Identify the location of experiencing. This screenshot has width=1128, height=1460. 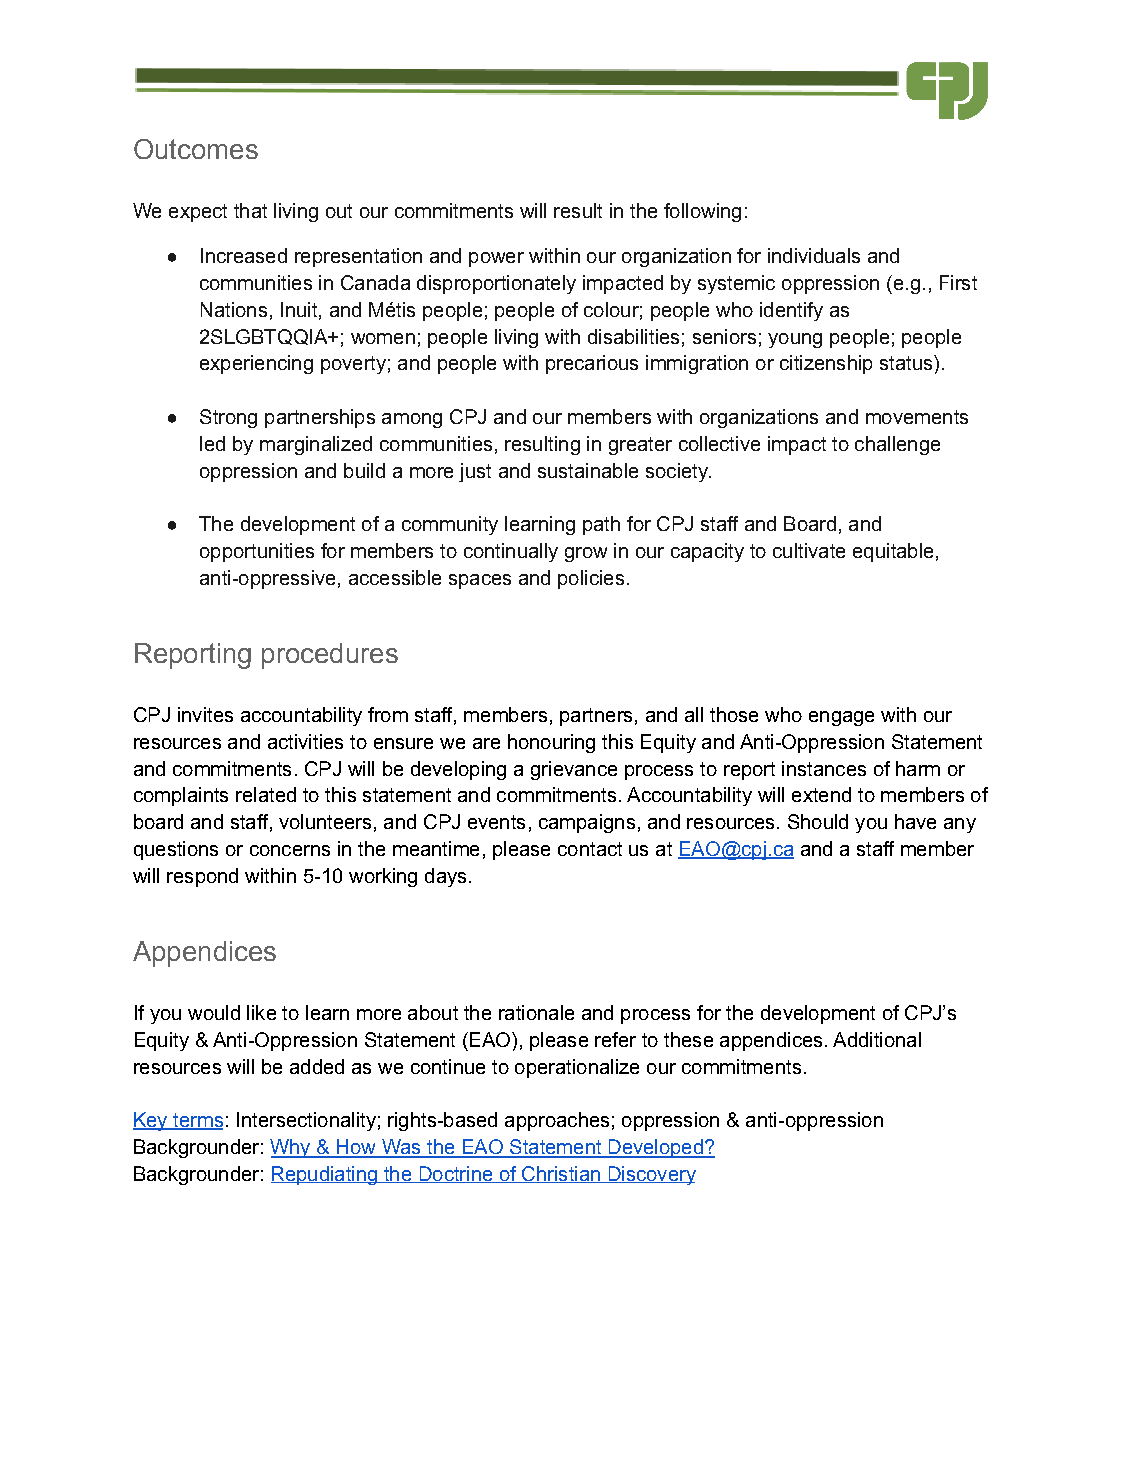
(256, 364).
